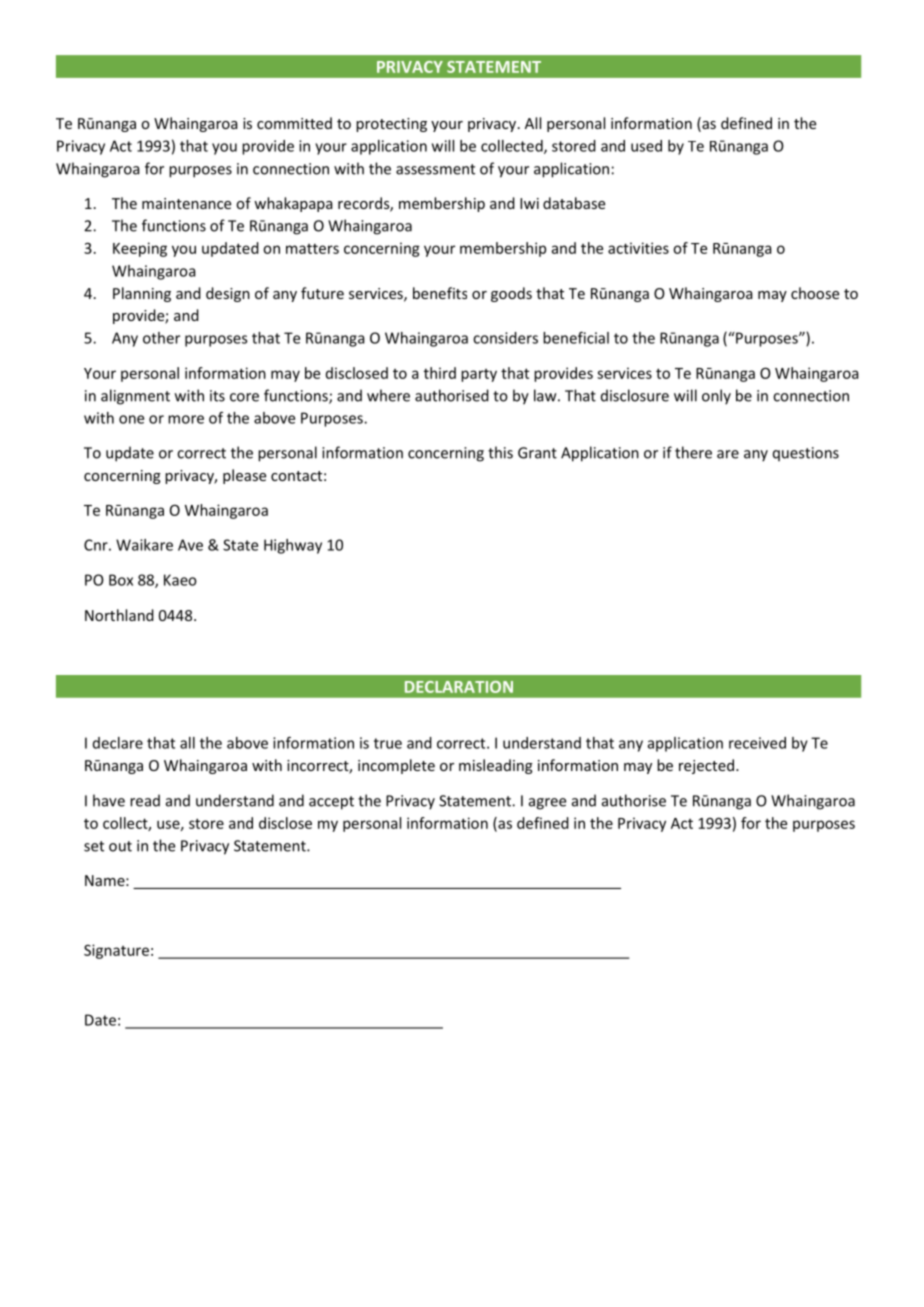  I want to click on assessment, so click(435, 169).
